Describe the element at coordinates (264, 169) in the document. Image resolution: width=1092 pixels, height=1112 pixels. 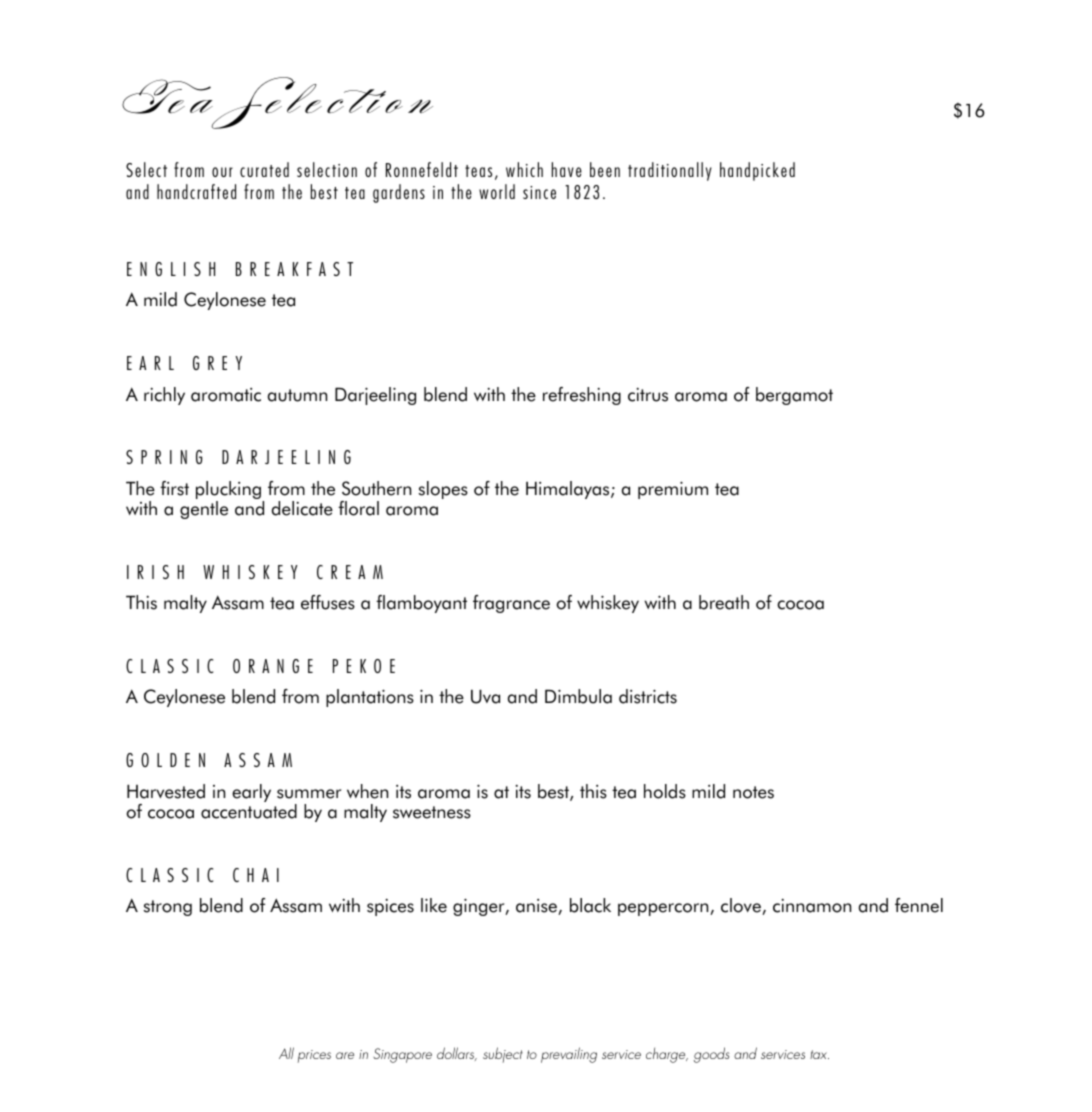
I see `curated` at that location.
